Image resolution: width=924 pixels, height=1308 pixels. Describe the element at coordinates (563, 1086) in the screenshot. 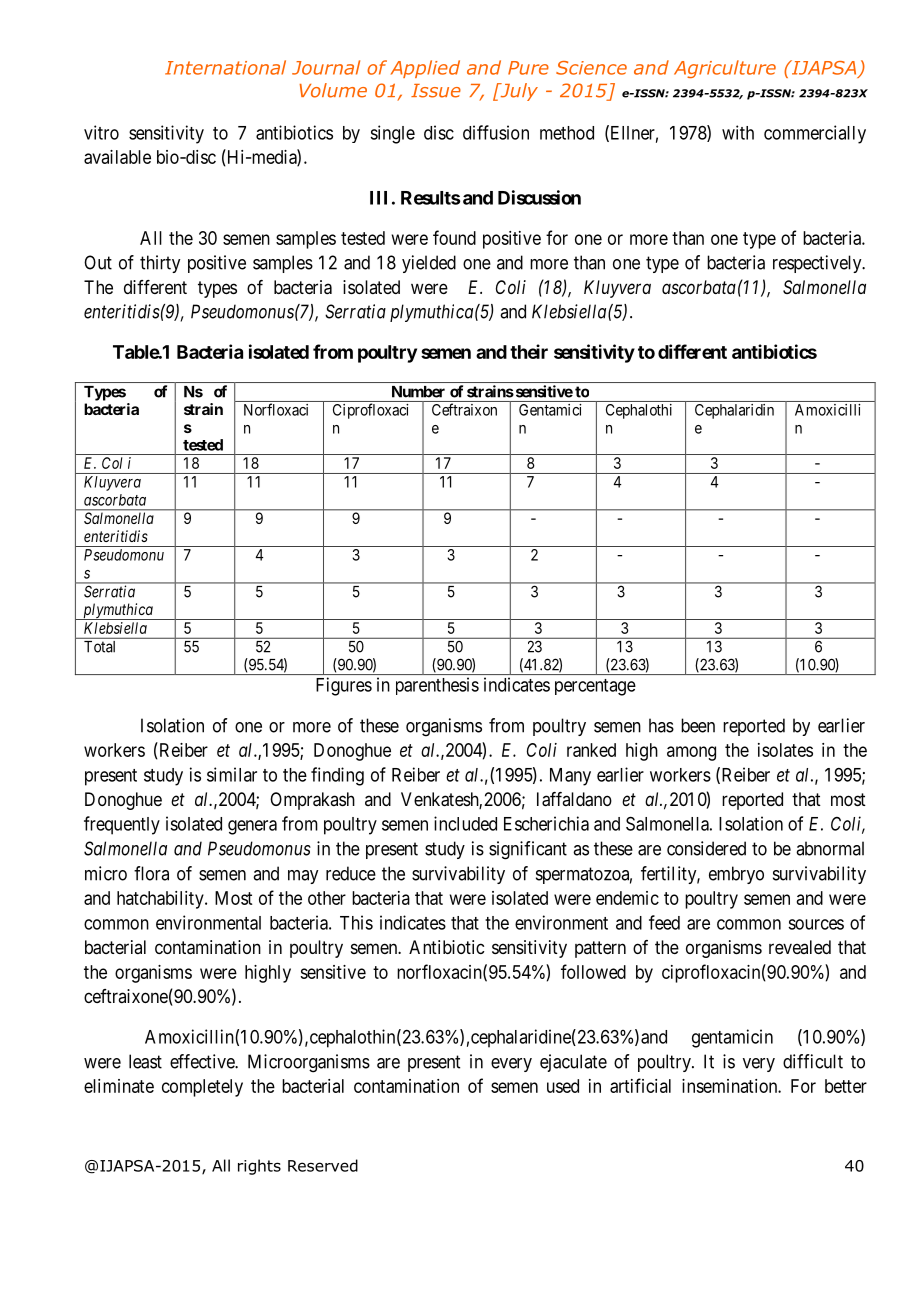

I see `used` at that location.
